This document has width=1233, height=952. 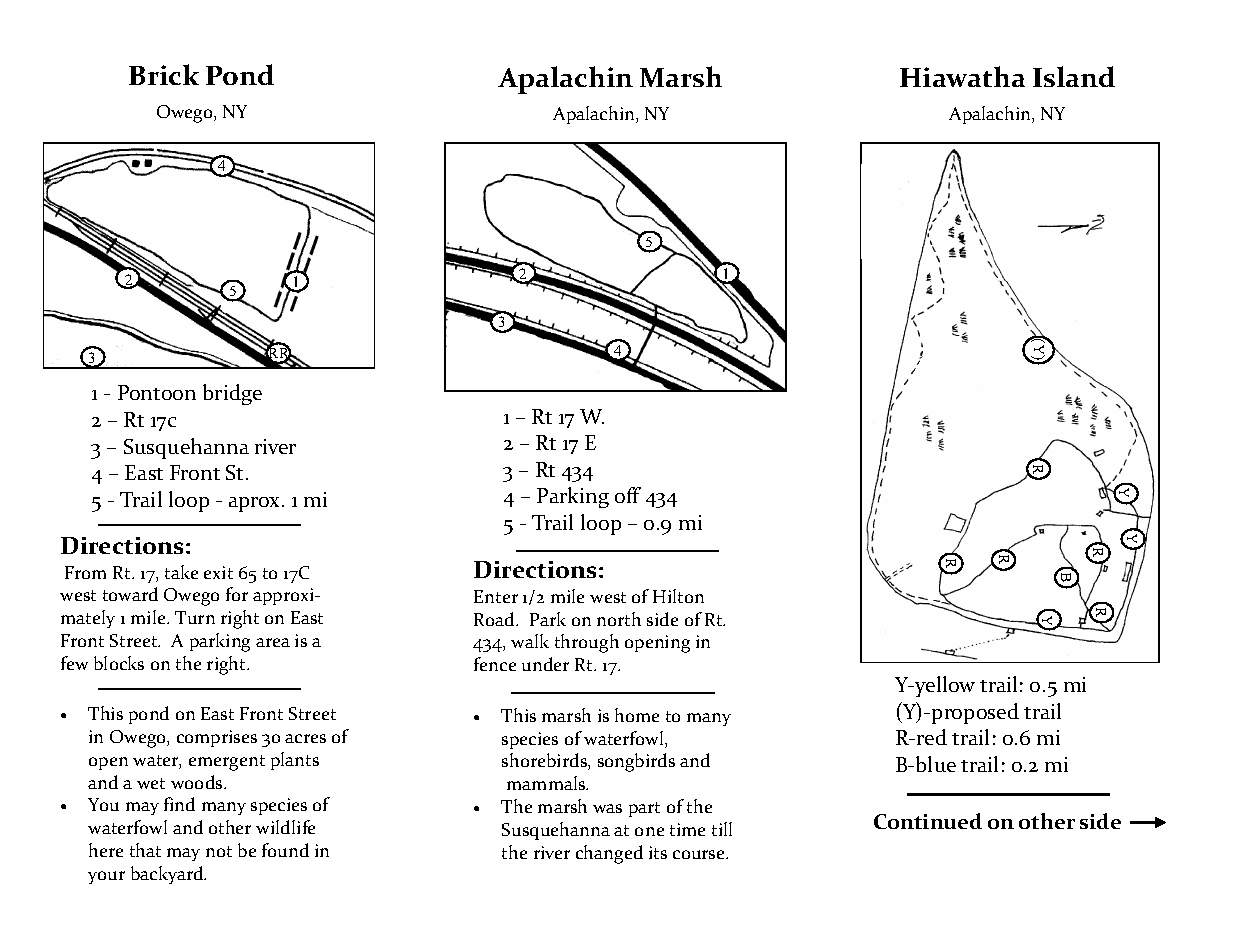 What do you see at coordinates (164, 74) in the document?
I see `Brick` at bounding box center [164, 74].
